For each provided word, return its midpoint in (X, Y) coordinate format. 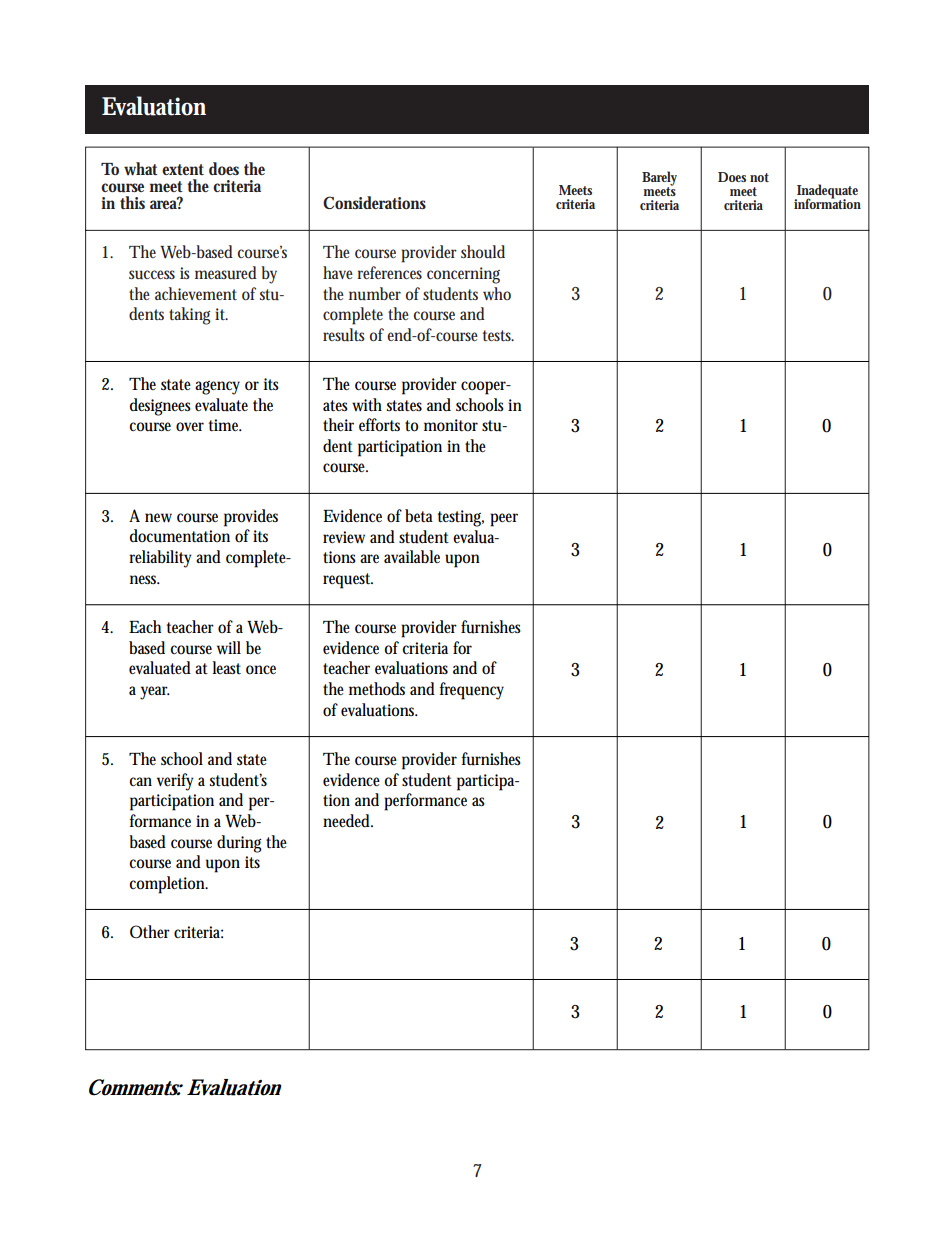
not (759, 177)
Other (150, 931)
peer (504, 520)
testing (461, 518)
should (483, 252)
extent (183, 169)
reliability (160, 559)
